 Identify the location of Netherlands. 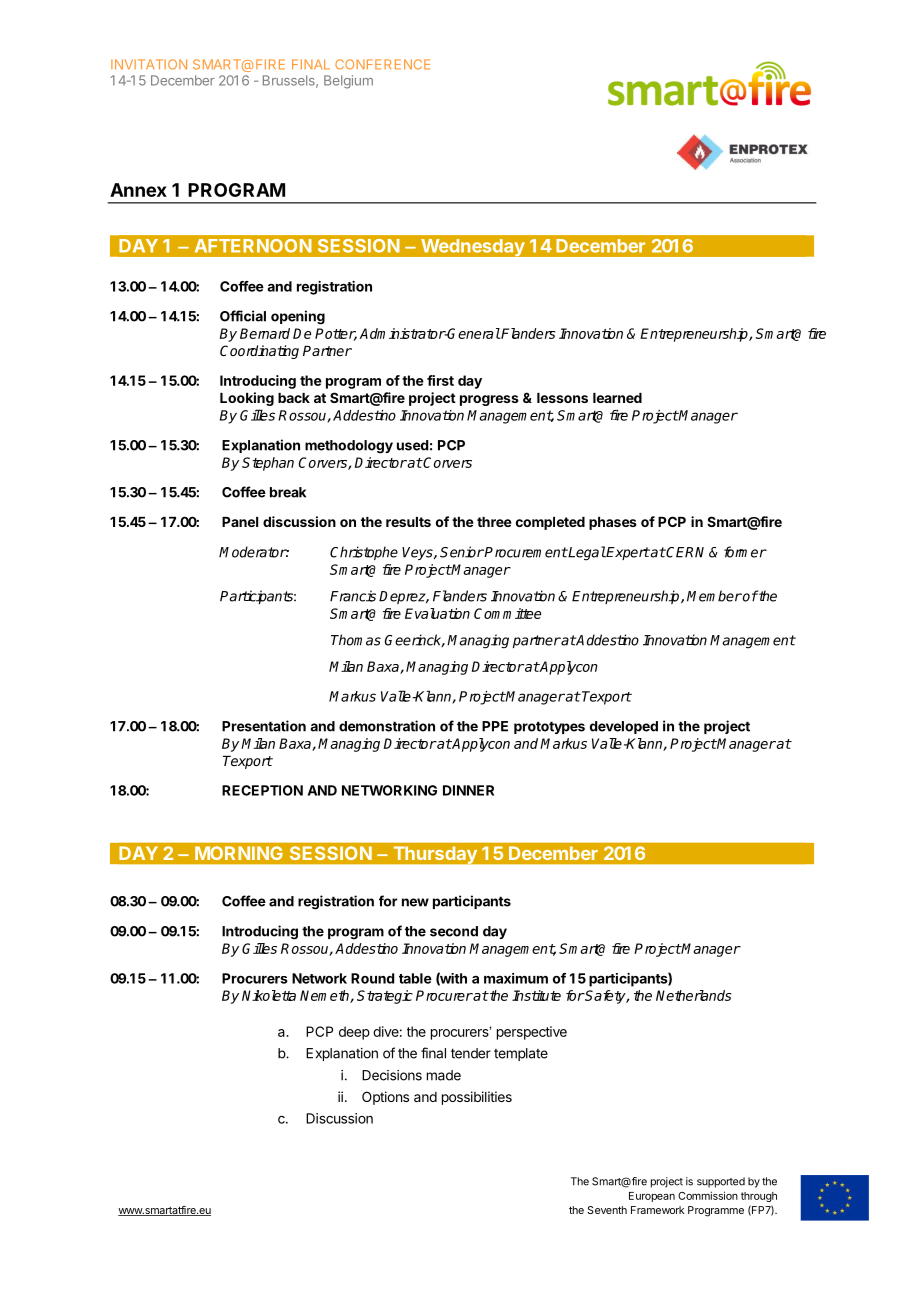
(694, 995).
